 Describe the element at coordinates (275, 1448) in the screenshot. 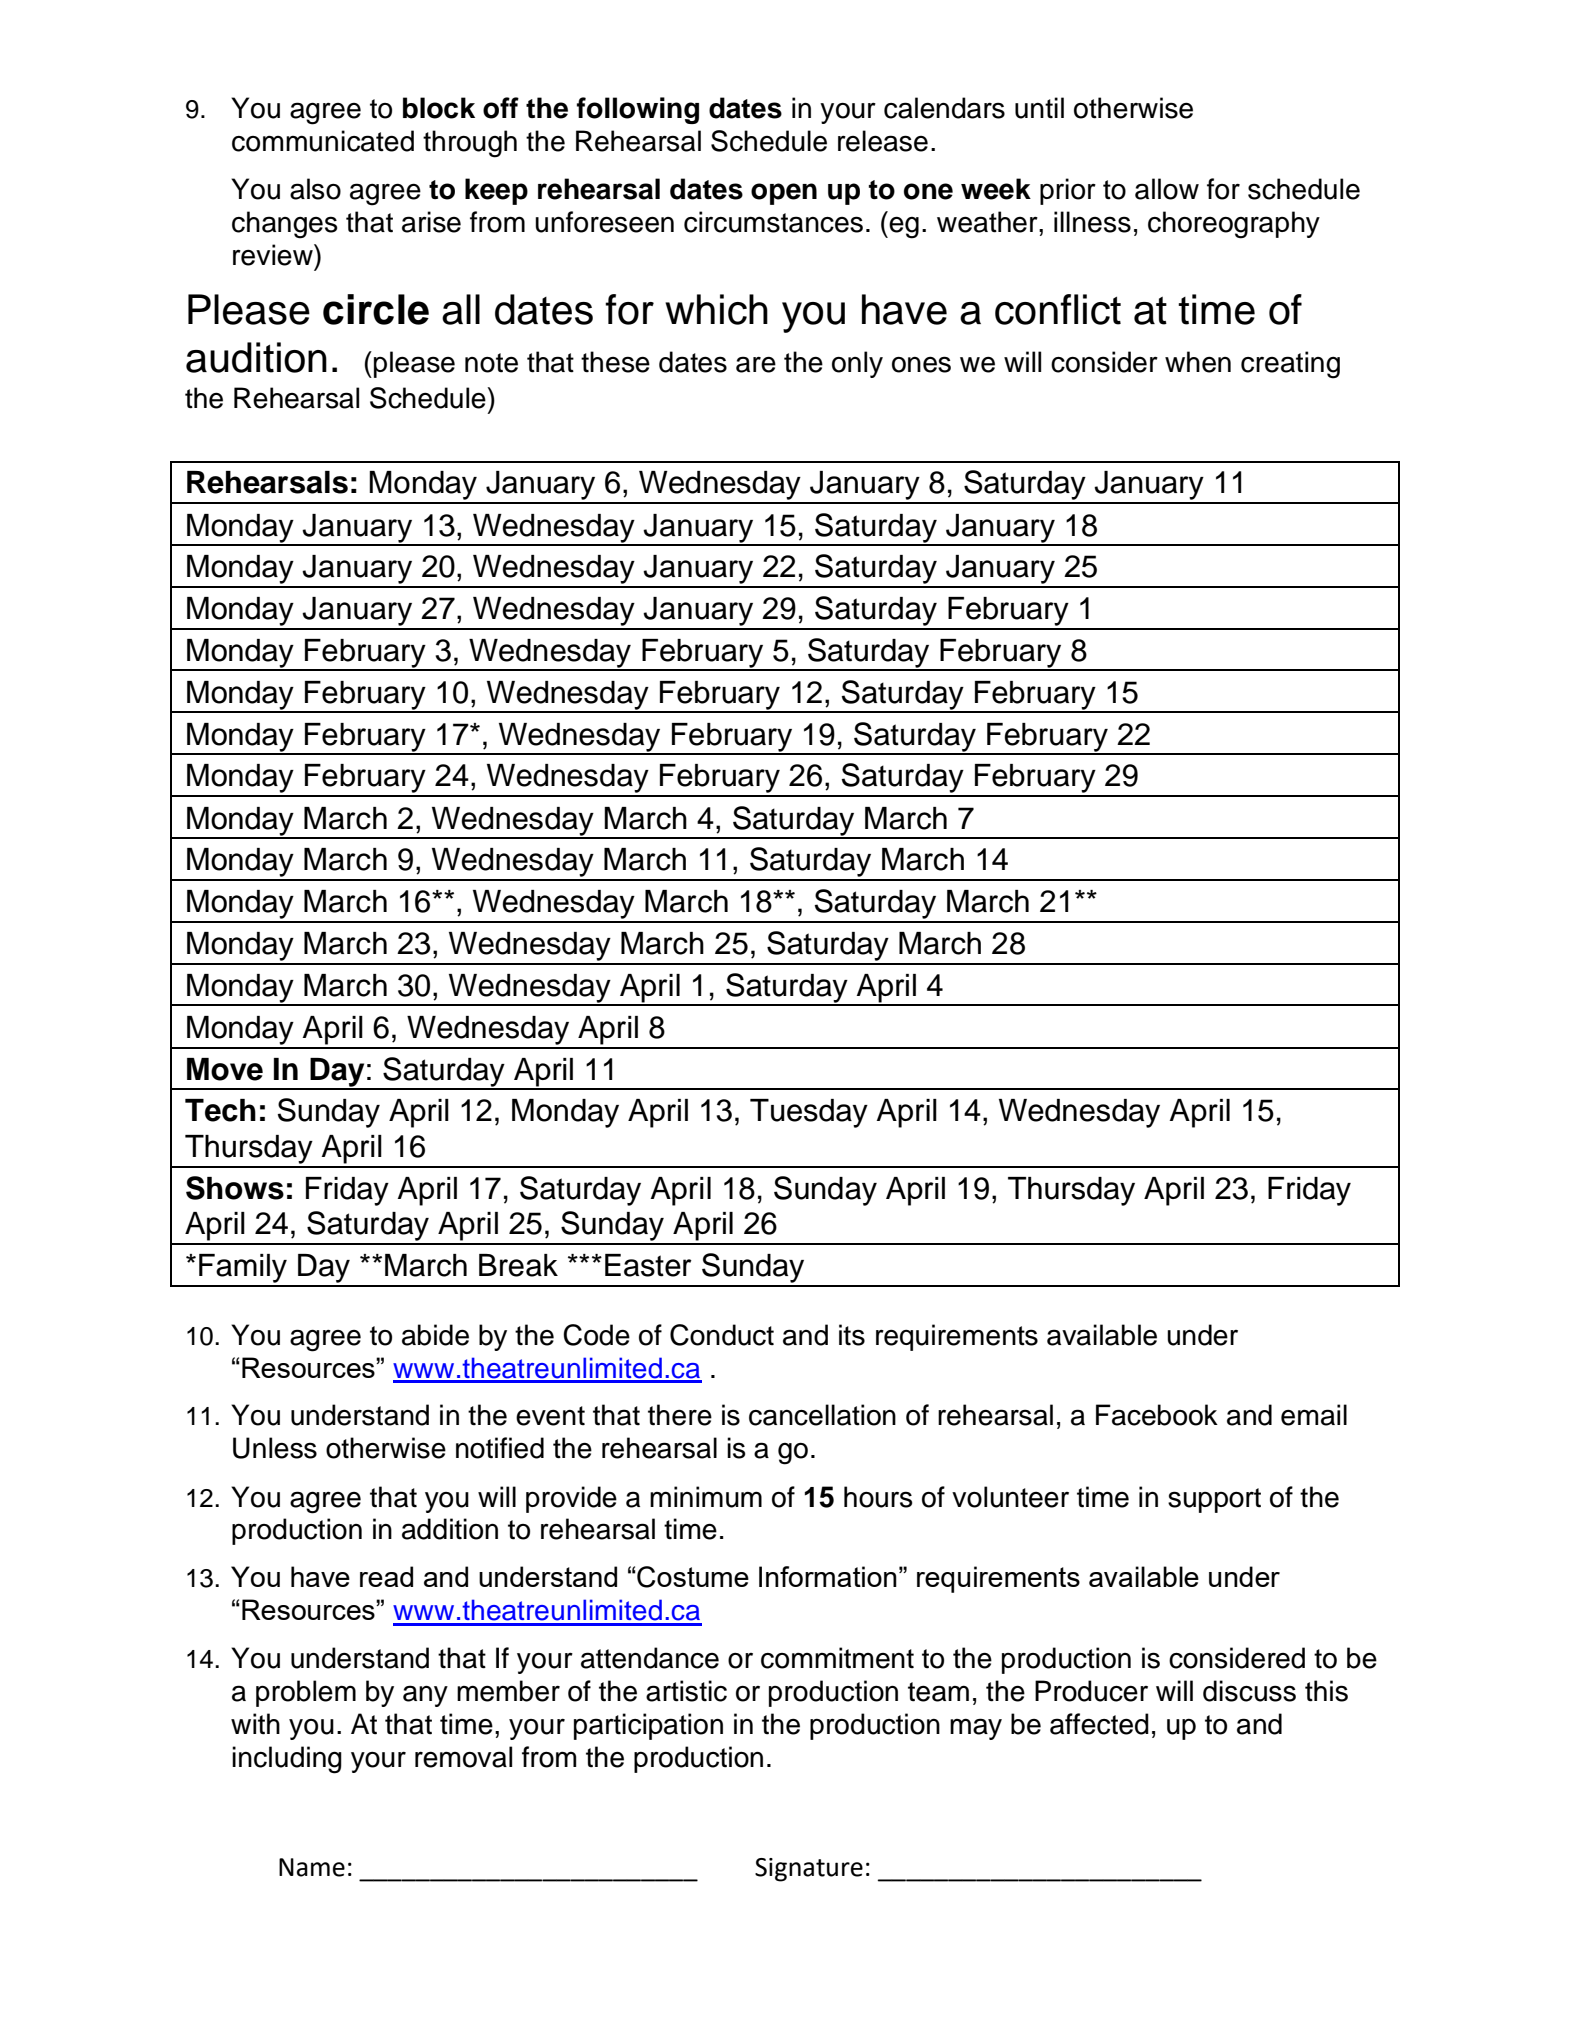

I see `Unless` at that location.
